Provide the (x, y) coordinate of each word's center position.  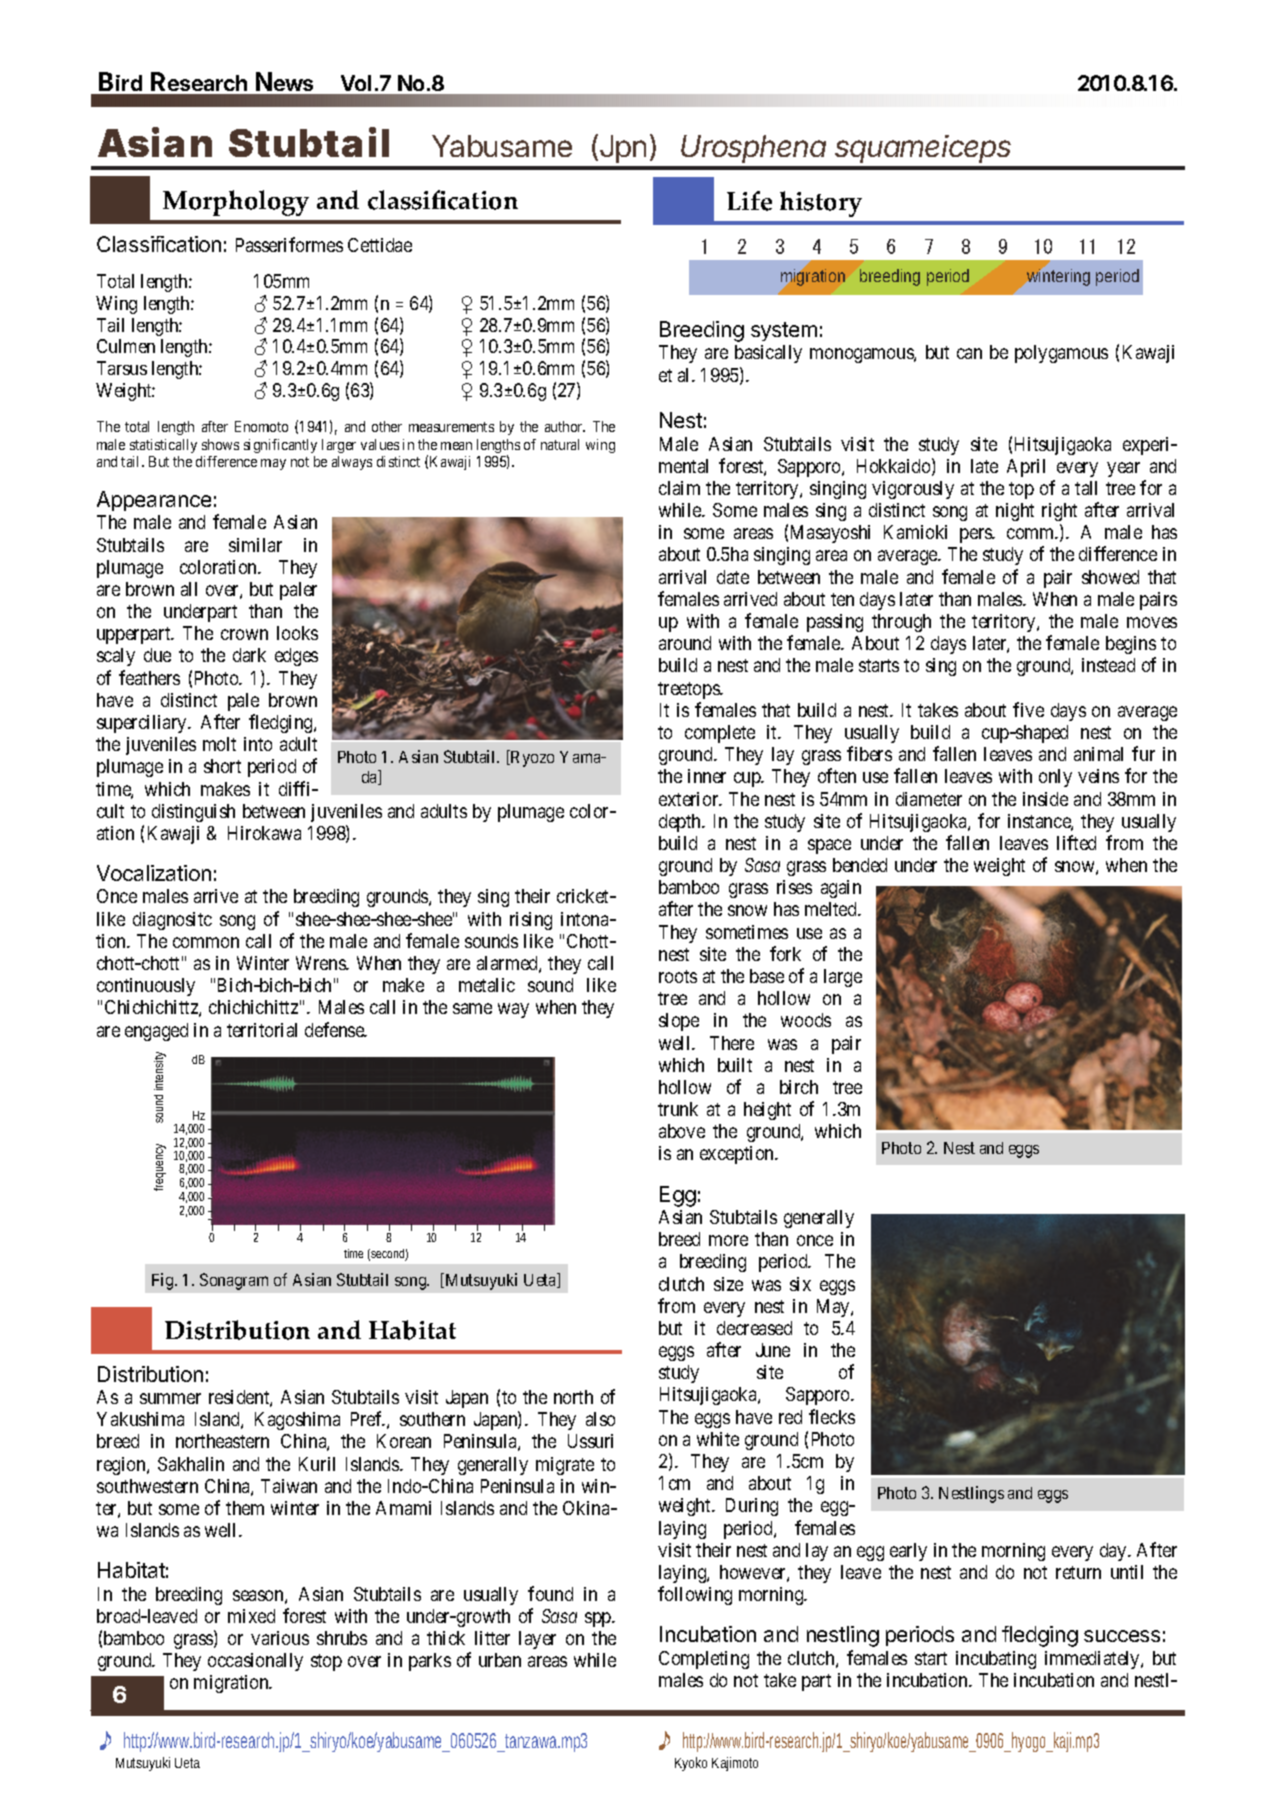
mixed (251, 1616)
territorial (262, 1030)
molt (219, 744)
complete (720, 734)
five (1028, 709)
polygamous (1061, 354)
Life (749, 201)
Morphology (236, 203)
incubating (996, 1660)
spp (599, 1619)
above (682, 1131)
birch (799, 1087)
